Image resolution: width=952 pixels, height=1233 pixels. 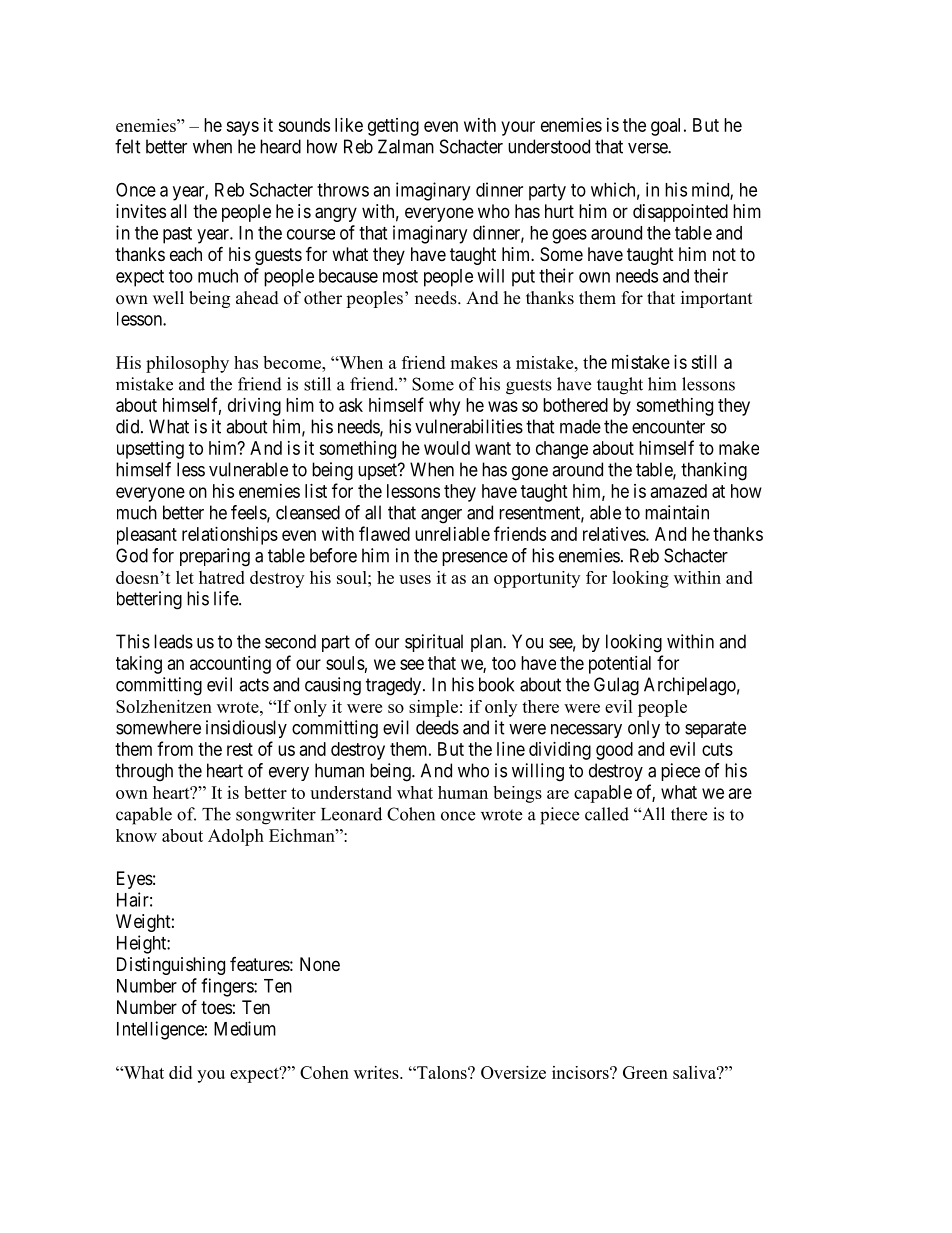 What do you see at coordinates (175, 748) in the page?
I see `from` at bounding box center [175, 748].
